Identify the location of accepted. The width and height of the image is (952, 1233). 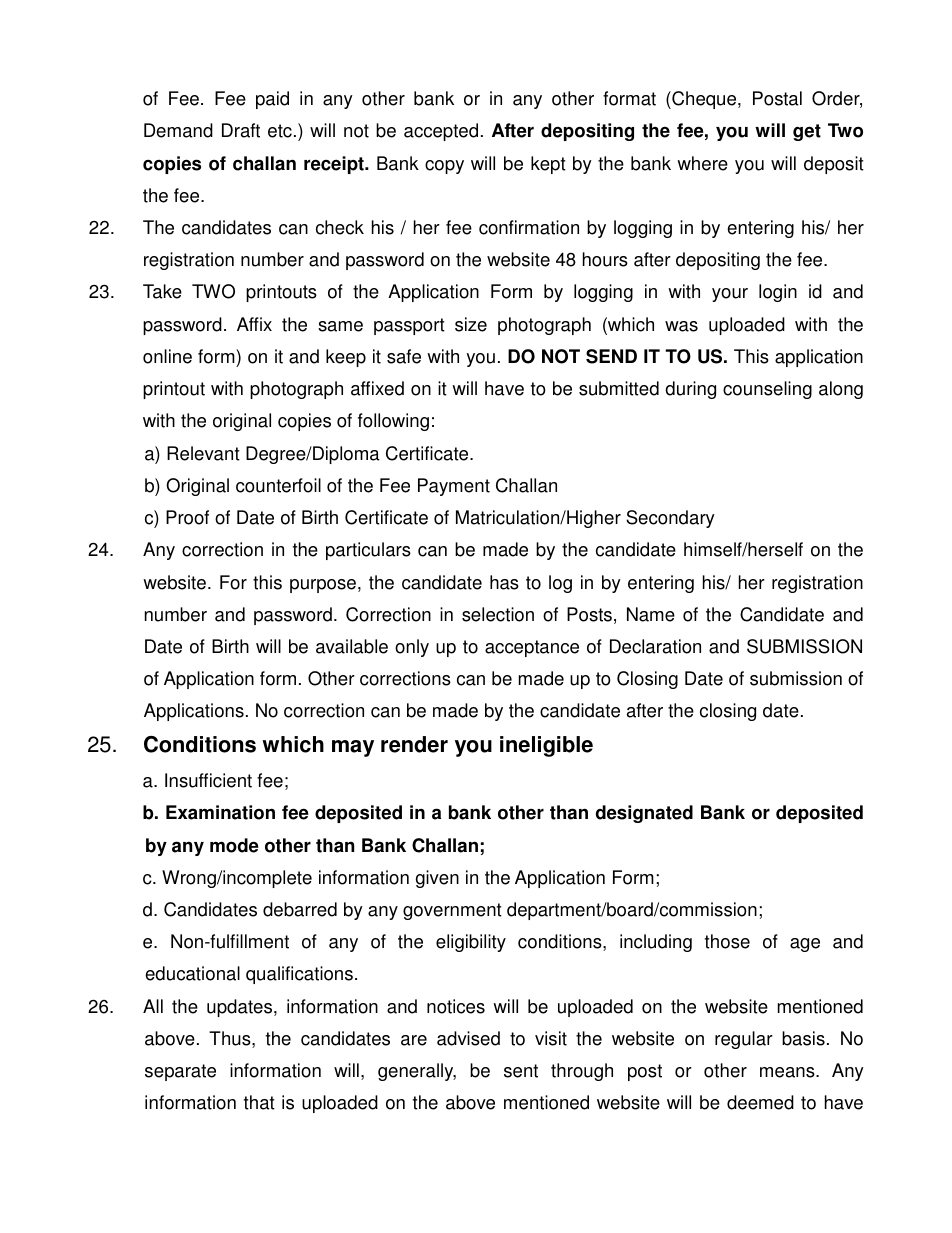
(441, 132).
